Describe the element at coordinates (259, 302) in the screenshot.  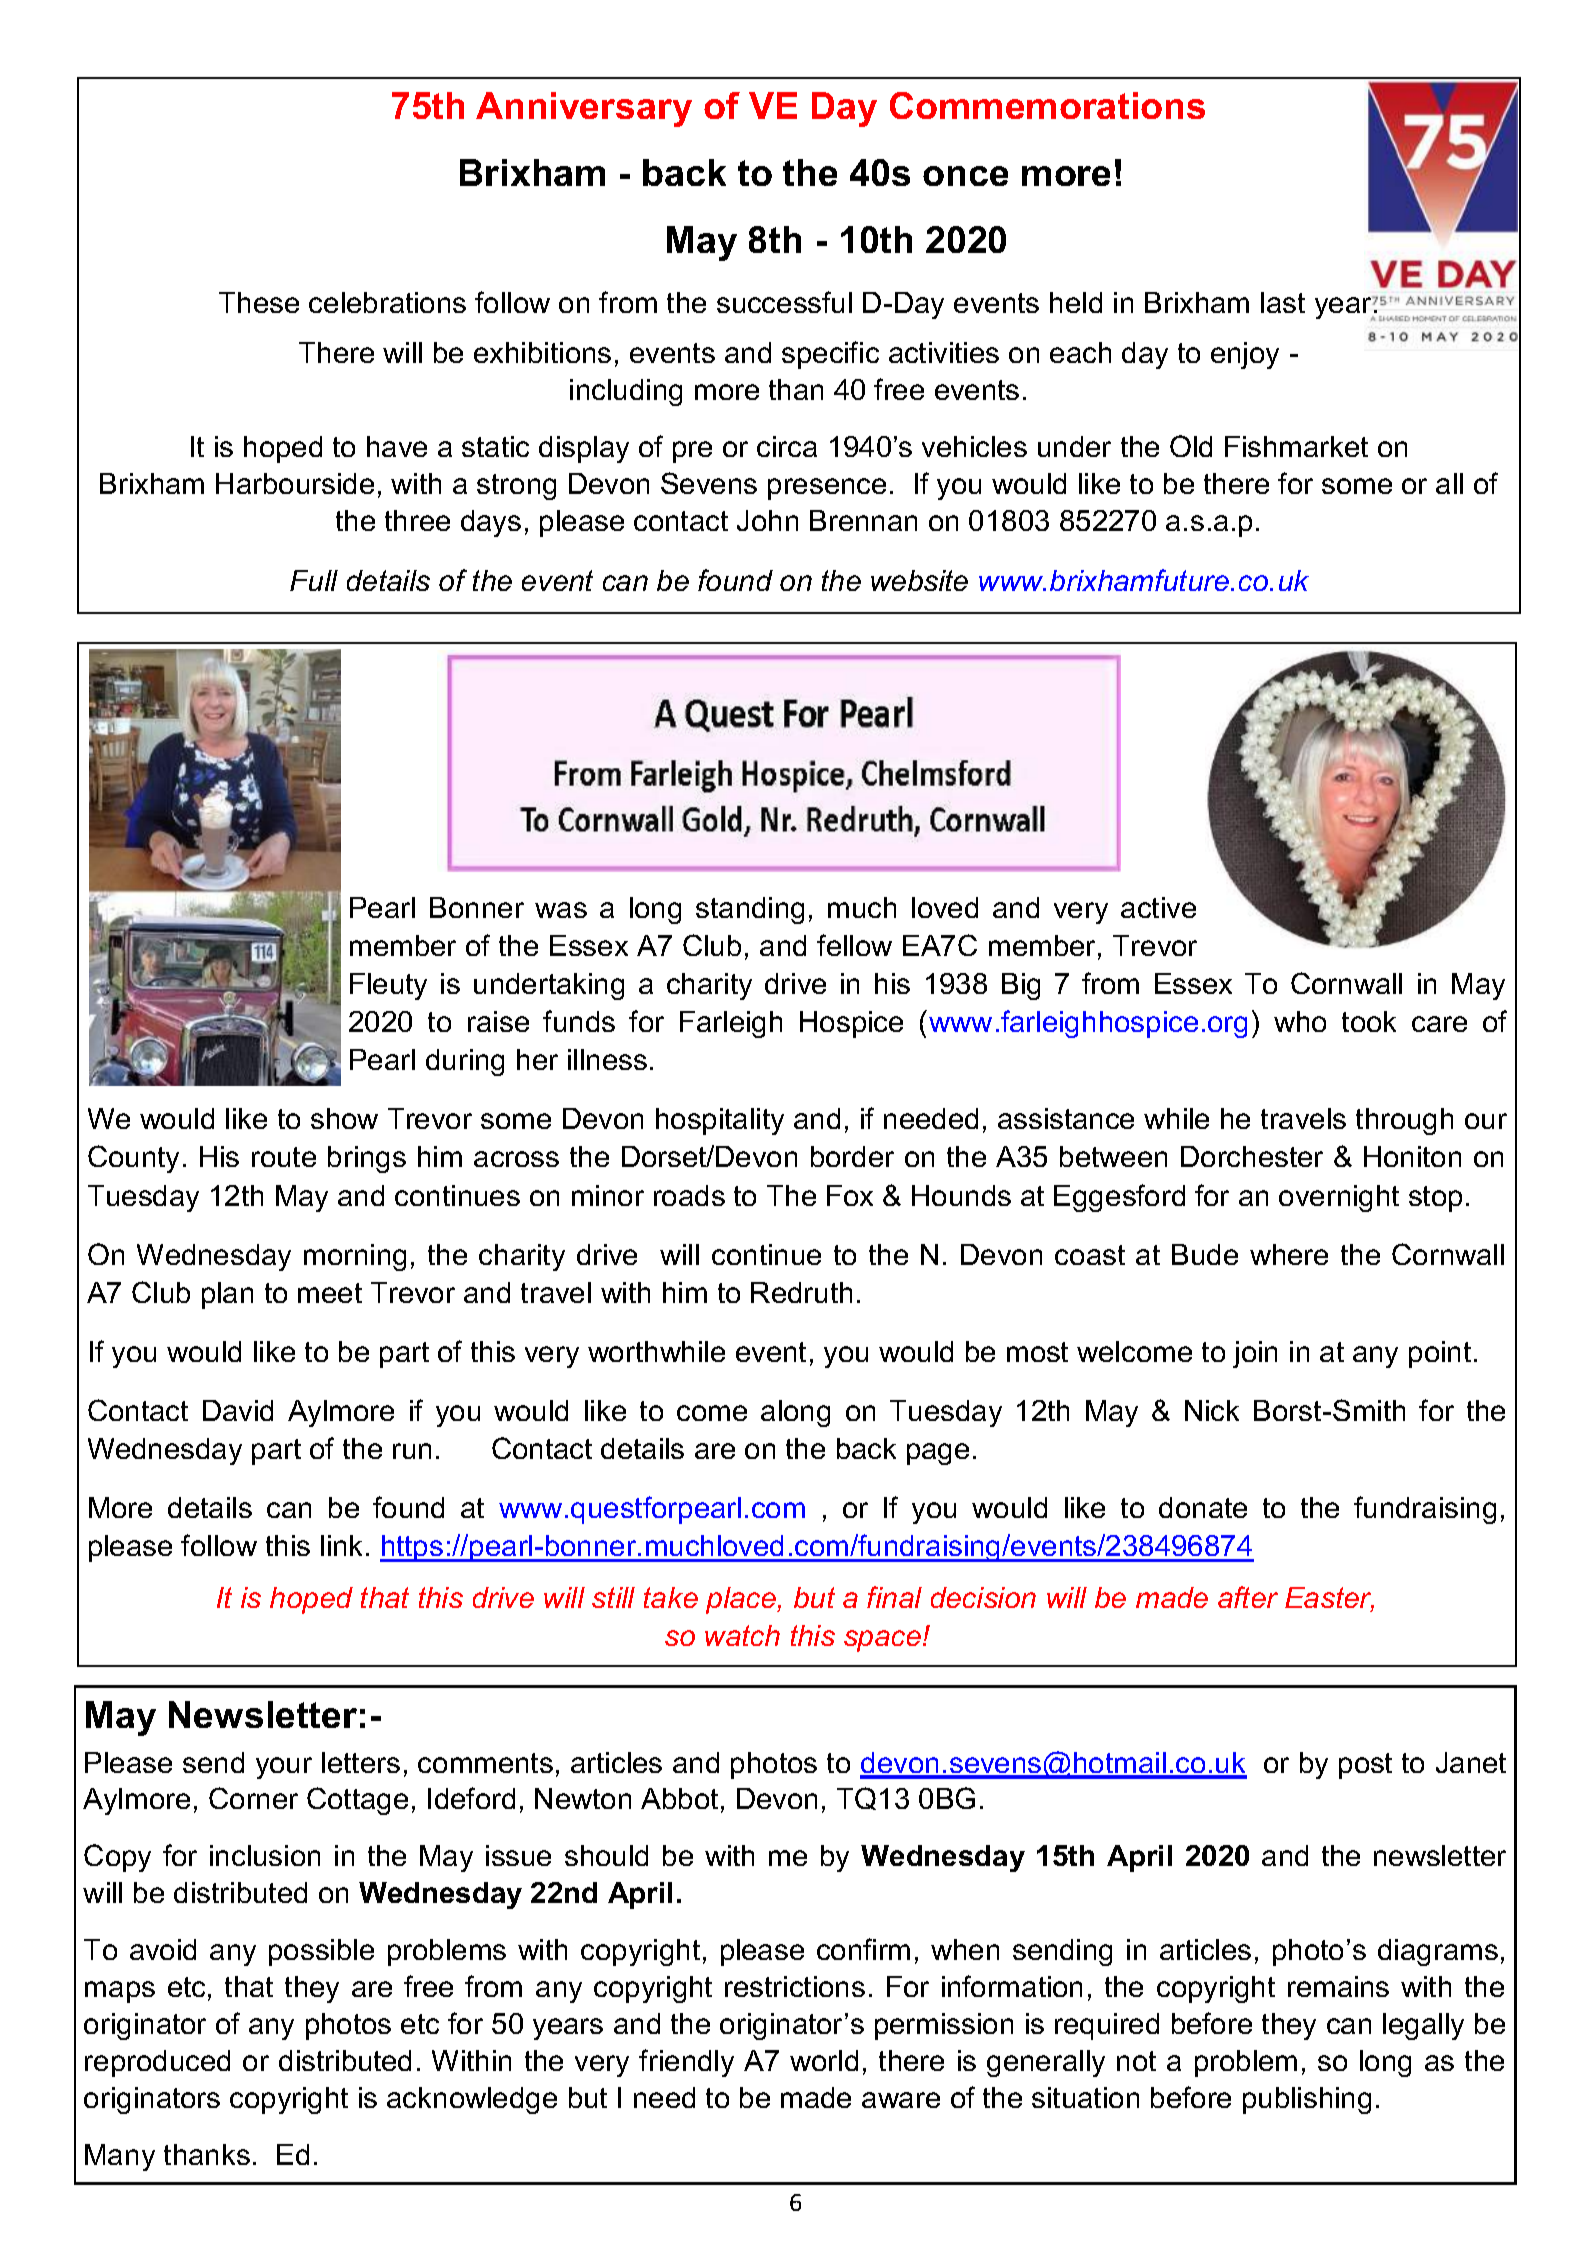
I see `These` at that location.
